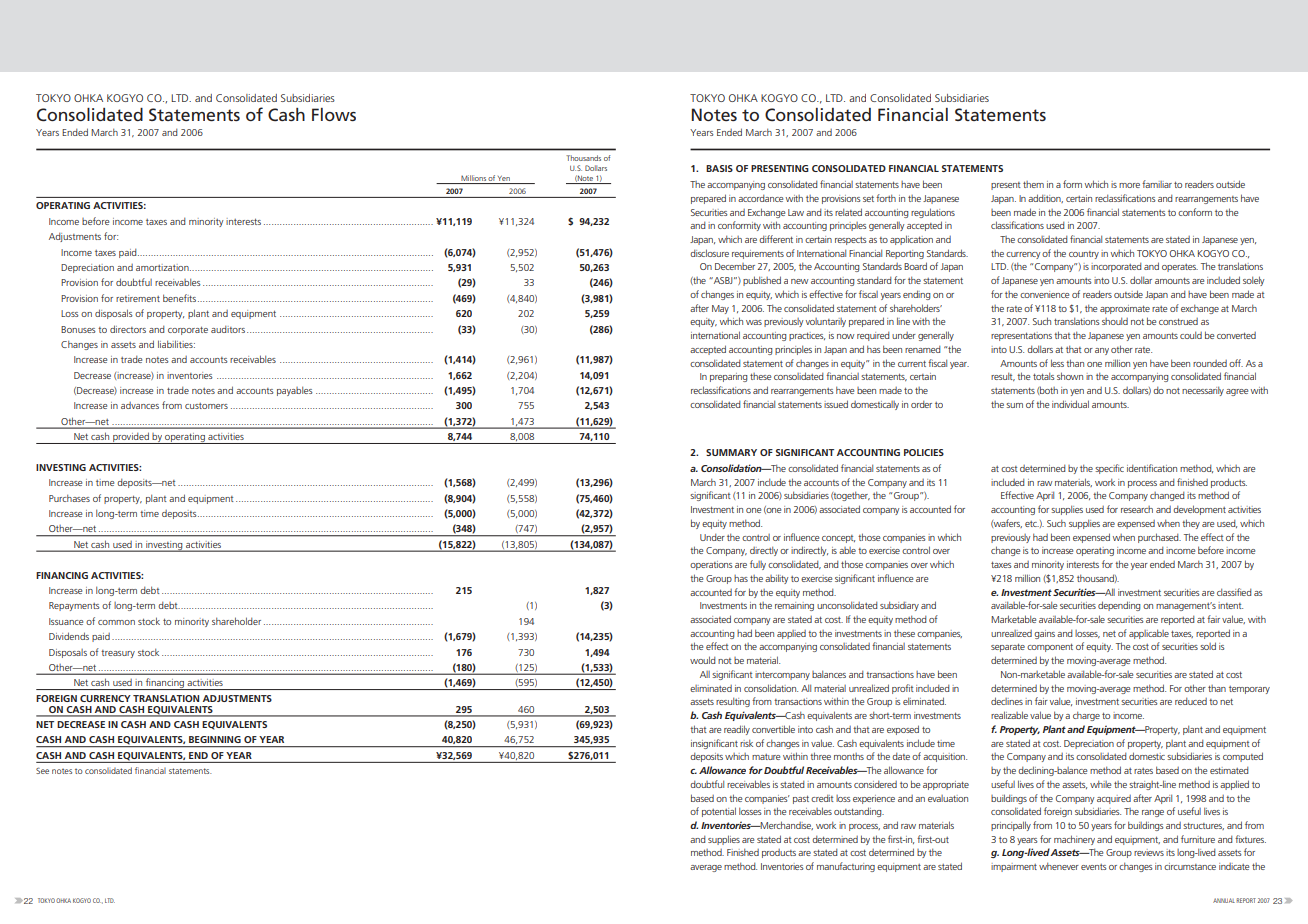  What do you see at coordinates (118, 654) in the screenshot?
I see `treasury` at bounding box center [118, 654].
